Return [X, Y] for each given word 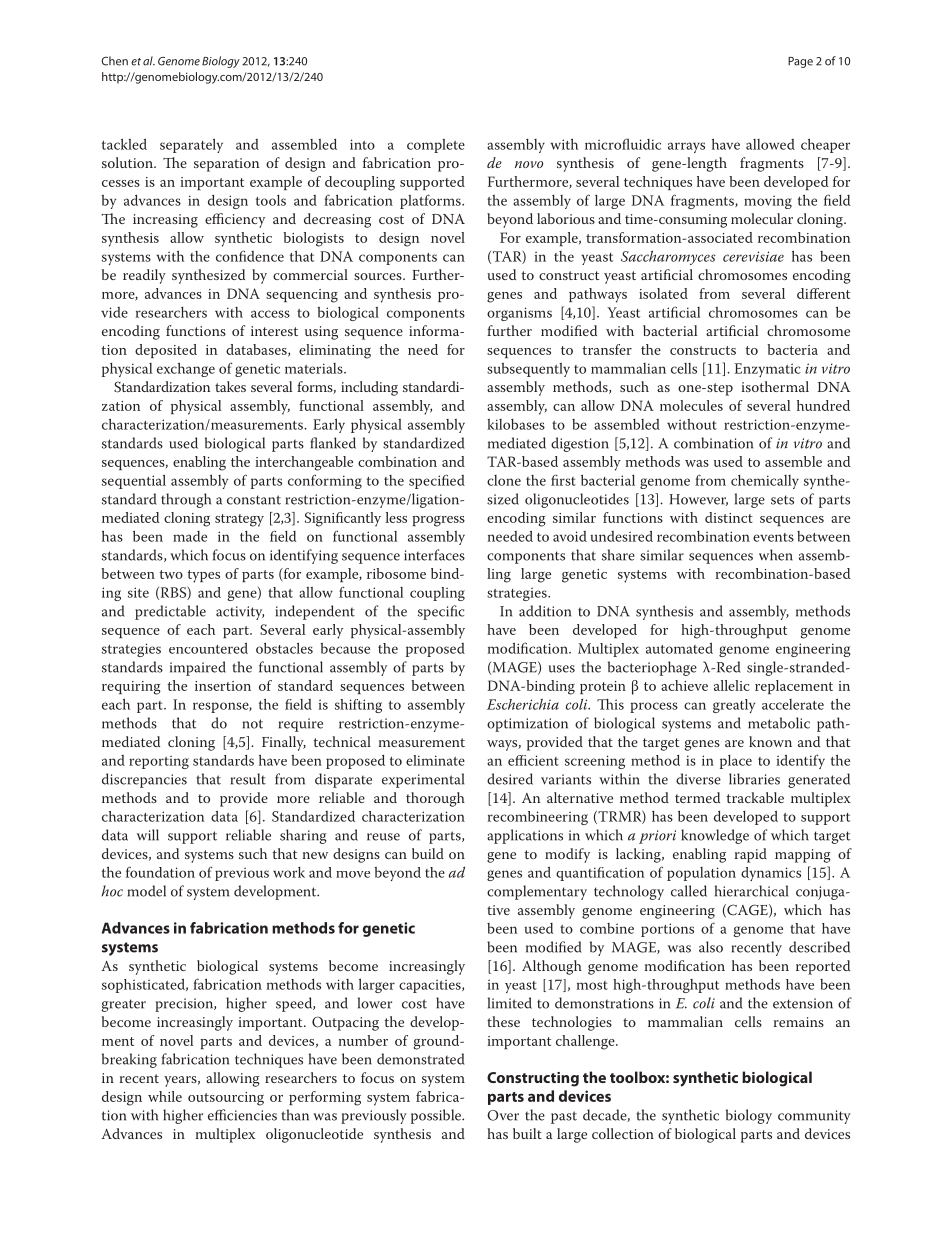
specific [441, 612]
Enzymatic [767, 370]
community [814, 1117]
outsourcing [226, 1099]
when [776, 555]
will [148, 835]
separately [191, 145]
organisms [519, 314]
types [204, 576]
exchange [186, 369]
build [428, 853]
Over [503, 1115]
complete [436, 146]
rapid [751, 855]
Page [800, 62]
